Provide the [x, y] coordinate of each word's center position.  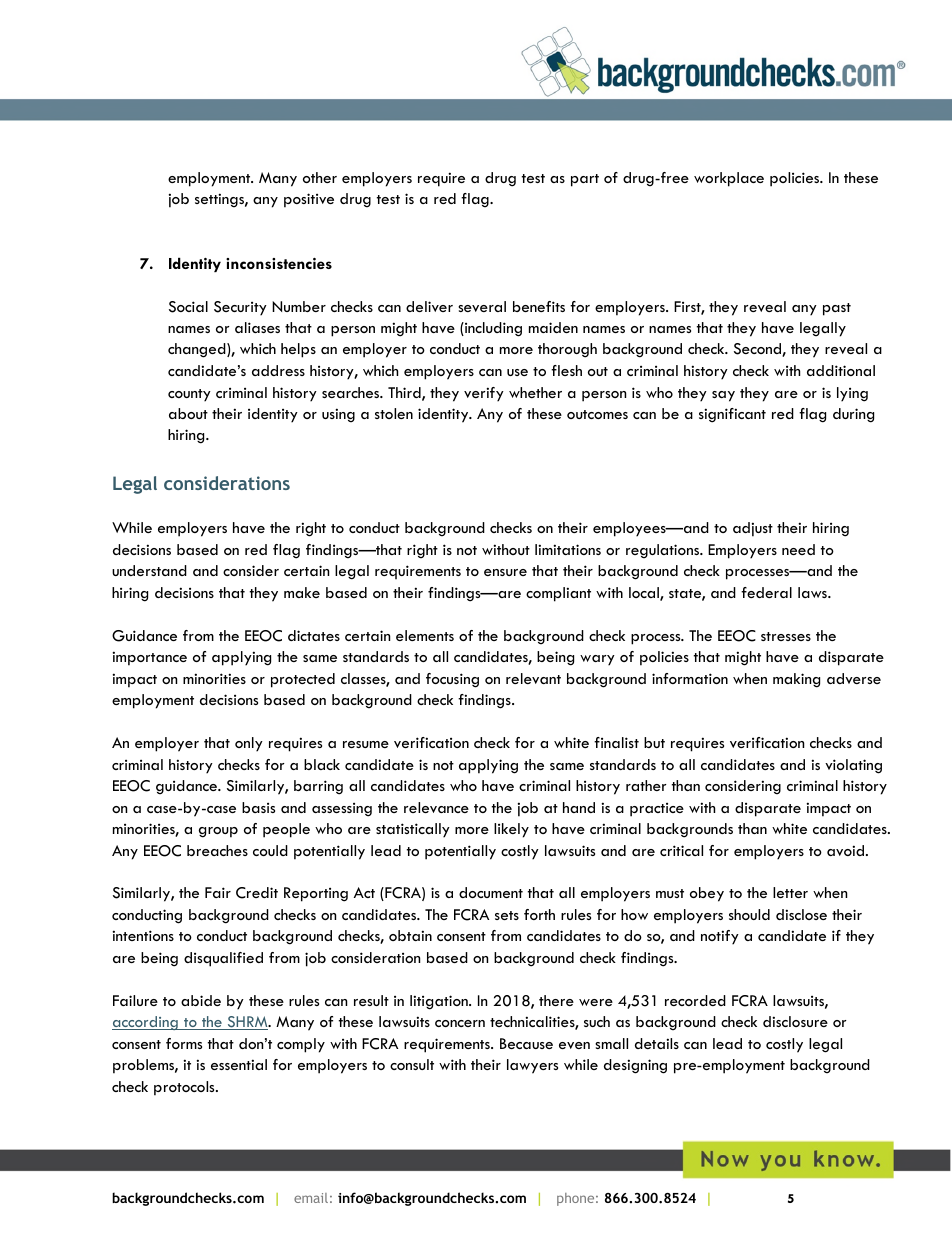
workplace [729, 179]
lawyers [532, 1066]
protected [303, 680]
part [585, 180]
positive [309, 200]
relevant [533, 678]
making [796, 680]
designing [635, 1066]
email [311, 1198]
